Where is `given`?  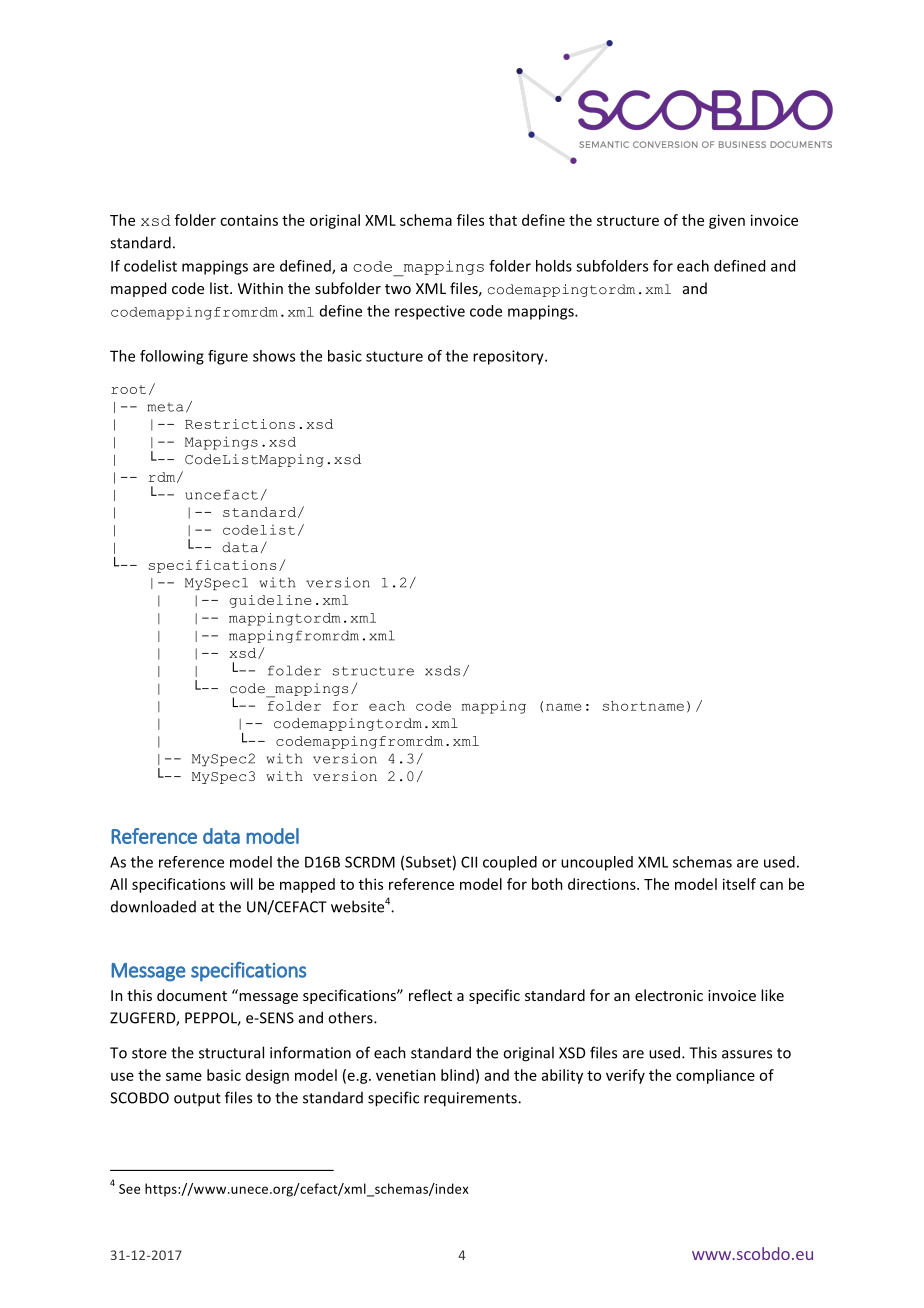 given is located at coordinates (727, 221).
